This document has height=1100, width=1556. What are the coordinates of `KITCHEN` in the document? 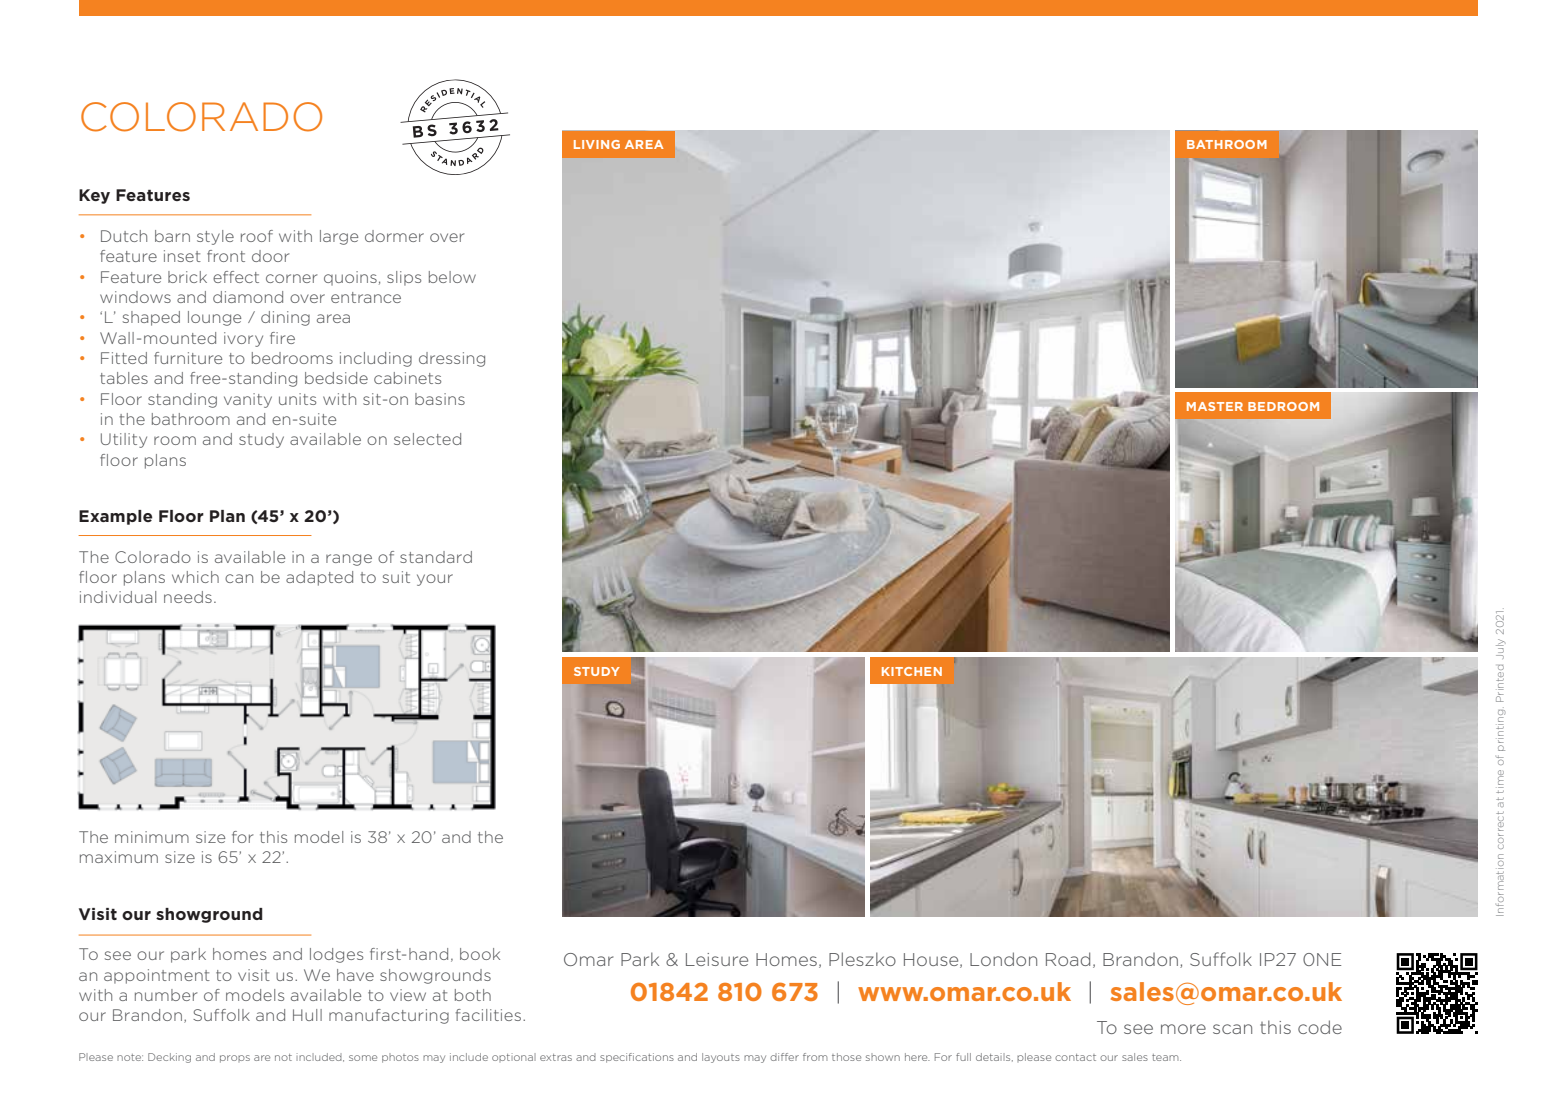 It's located at (912, 671).
